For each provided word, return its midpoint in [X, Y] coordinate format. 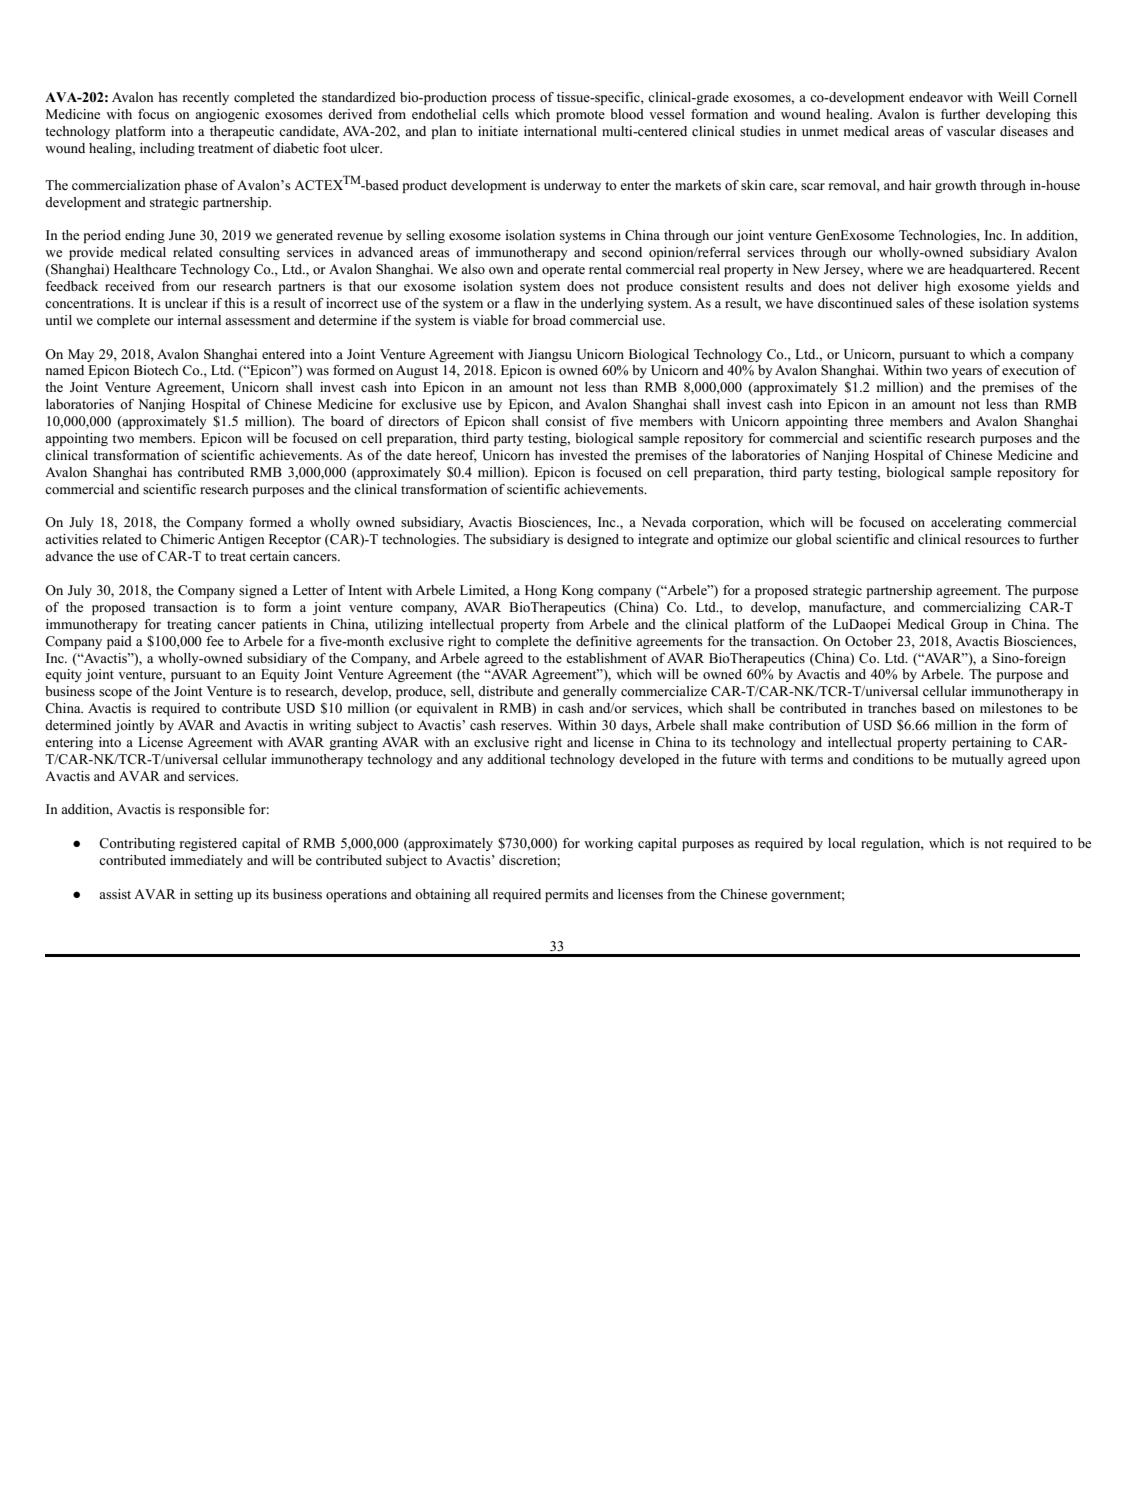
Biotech [156, 370]
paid [119, 642]
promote [580, 116]
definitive [604, 641]
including [167, 149]
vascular [970, 131]
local [842, 843]
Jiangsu [550, 355]
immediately [206, 861]
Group [969, 625]
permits [567, 895]
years [967, 373]
